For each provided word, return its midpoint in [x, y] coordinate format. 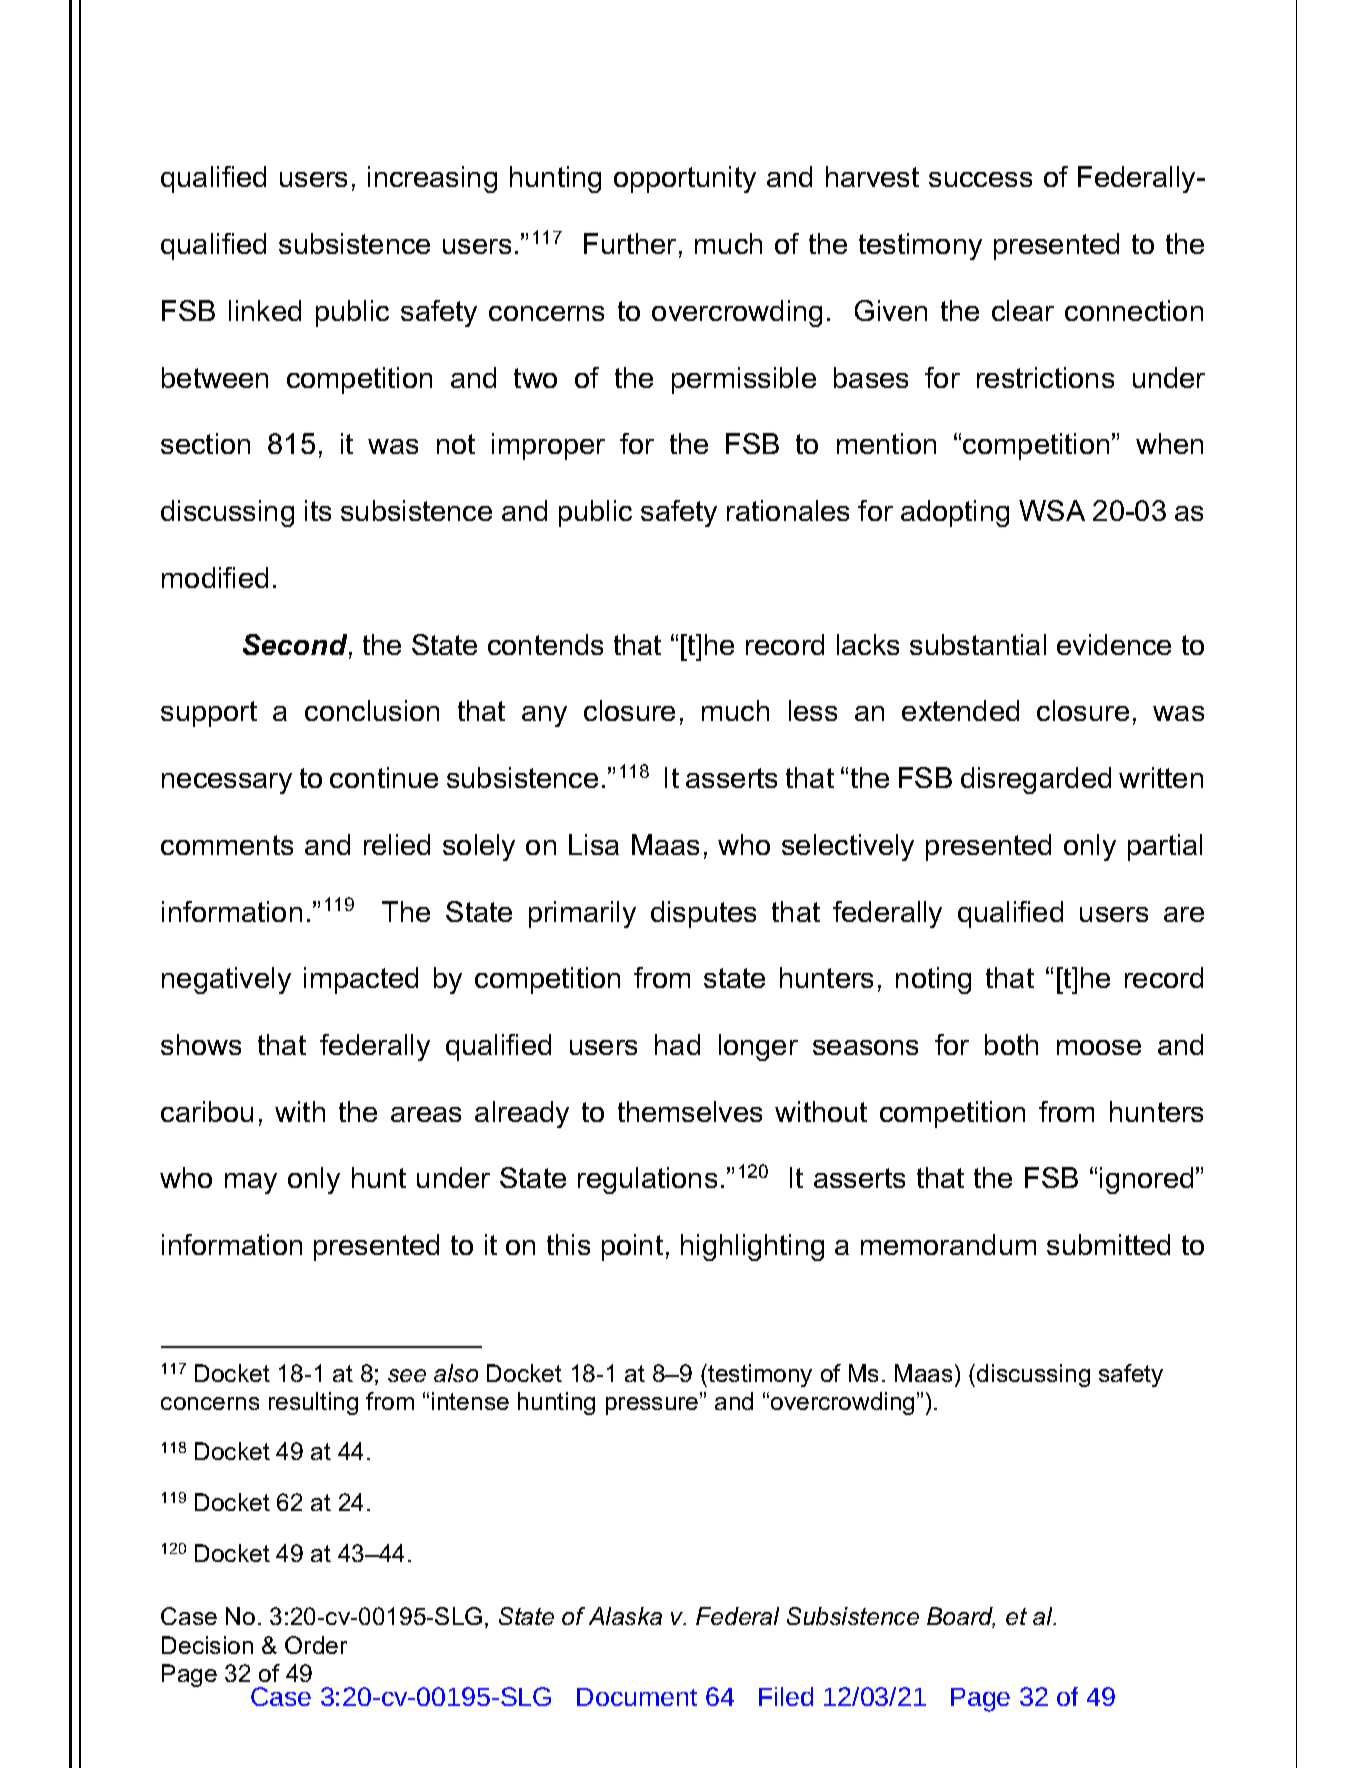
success [980, 179]
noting [933, 980]
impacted [361, 980]
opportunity [685, 179]
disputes [703, 914]
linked [265, 310]
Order [316, 1645]
